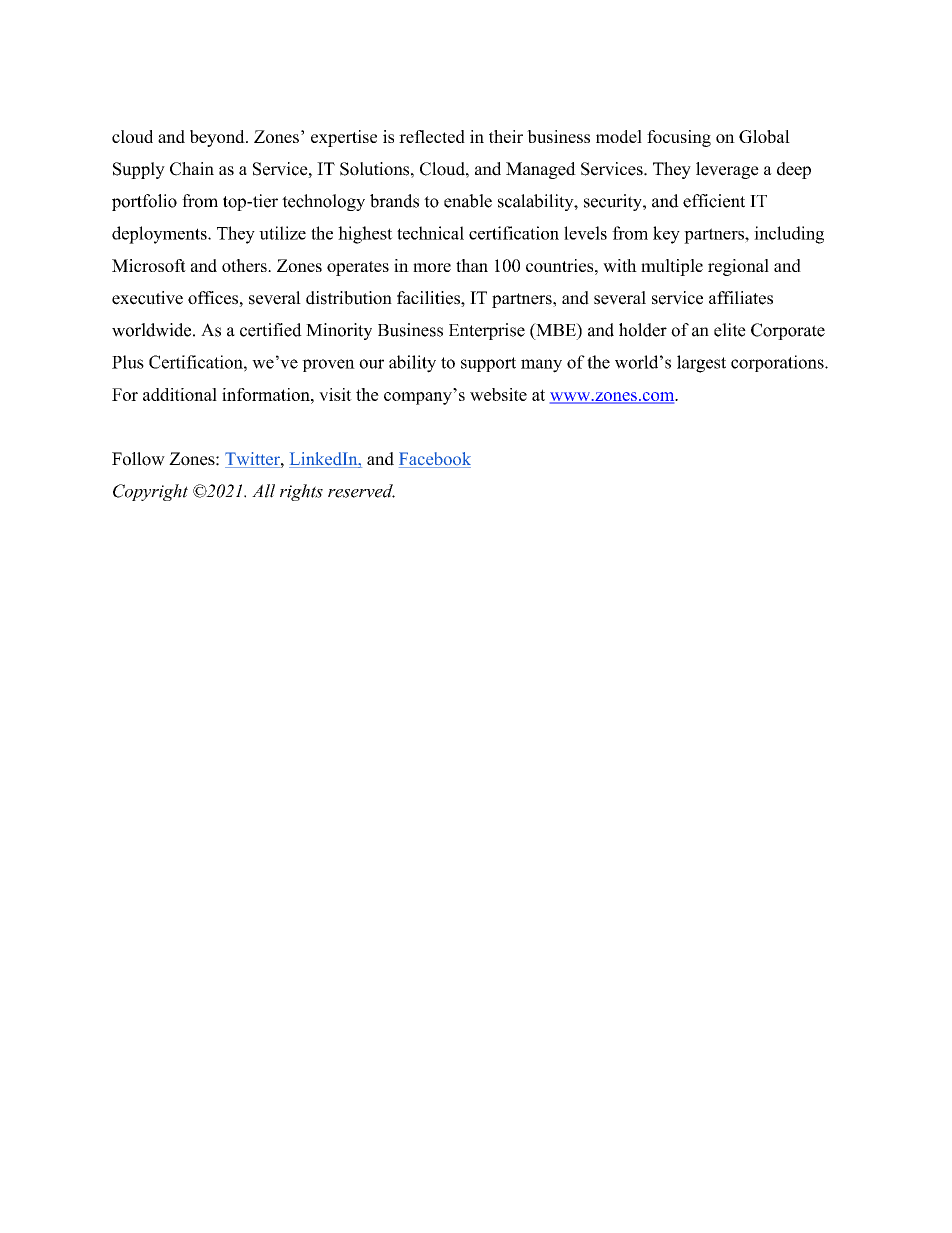  I want to click on reflected, so click(432, 136).
